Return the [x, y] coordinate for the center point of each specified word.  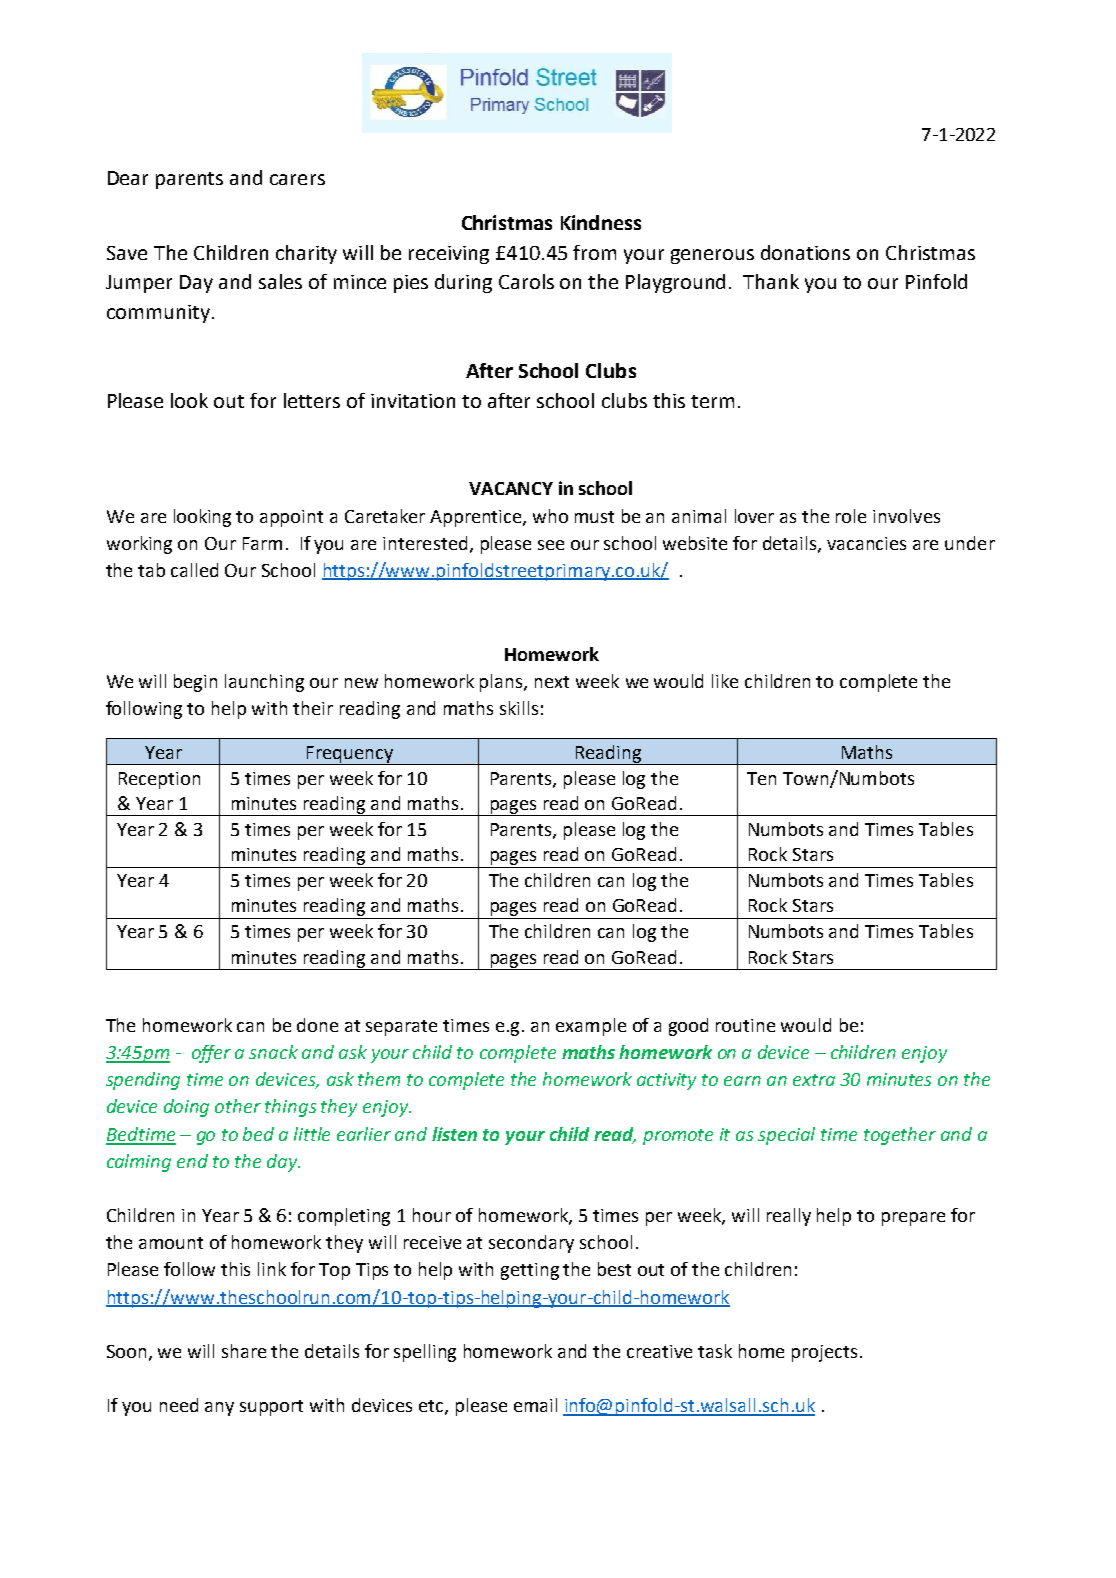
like [725, 681]
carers [297, 179]
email [535, 1405]
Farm [262, 543]
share [244, 1351]
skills [519, 708]
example [591, 1027]
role [851, 516]
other [238, 1106]
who [550, 516]
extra [814, 1080]
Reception [159, 780]
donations [805, 252]
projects [824, 1353]
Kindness [601, 222]
